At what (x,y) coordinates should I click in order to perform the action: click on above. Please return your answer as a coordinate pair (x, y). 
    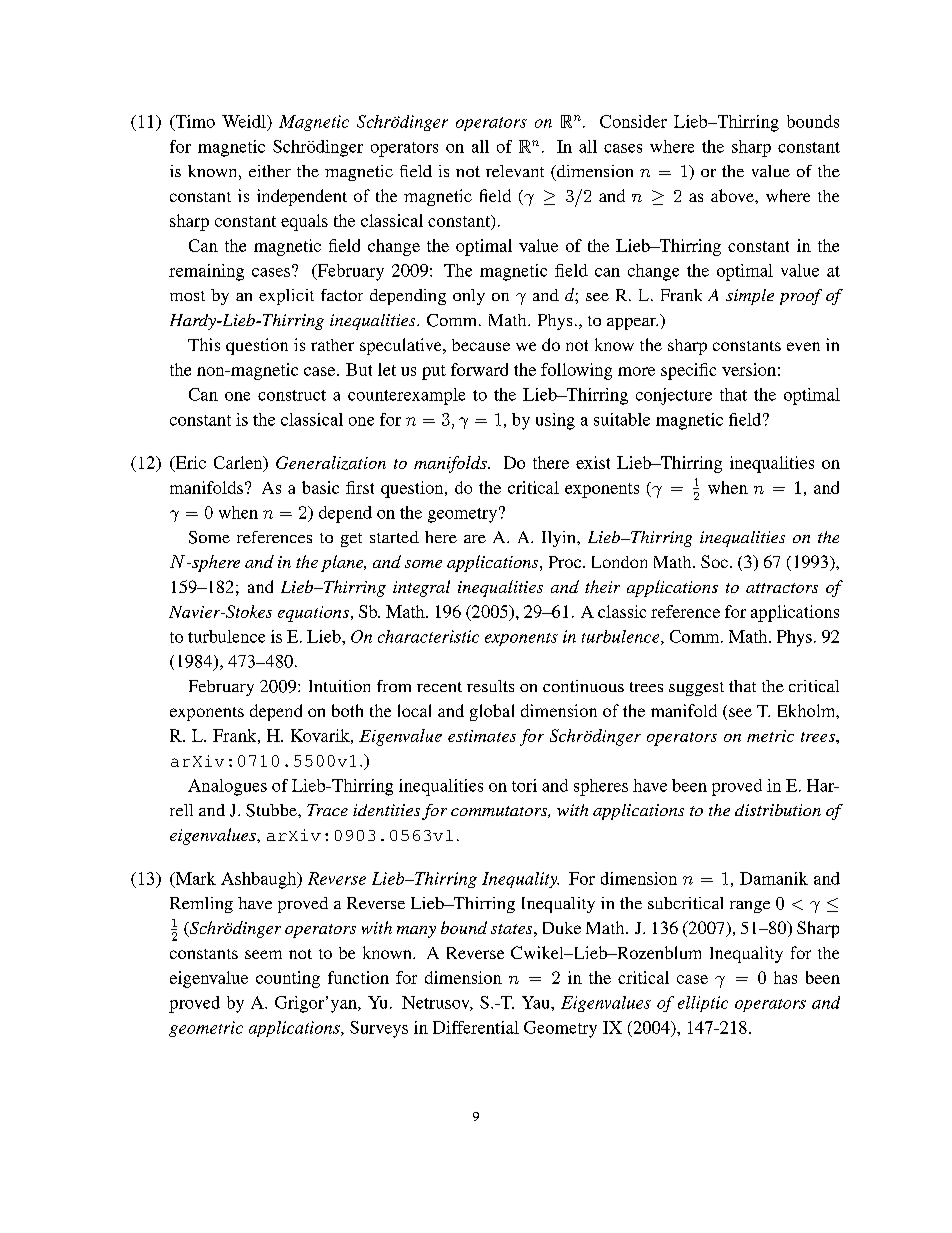
    Looking at the image, I should click on (733, 195).
